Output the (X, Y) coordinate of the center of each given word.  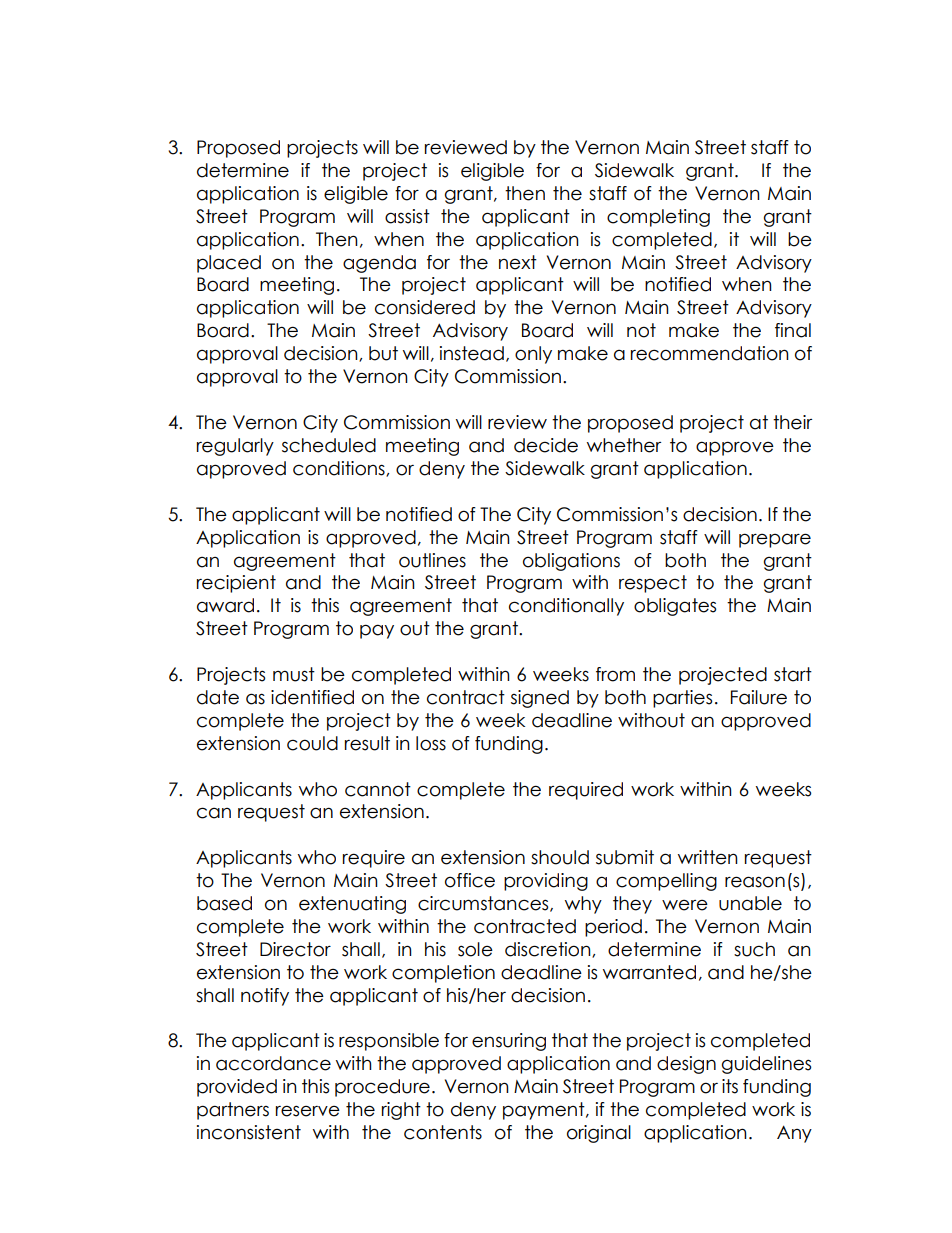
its (730, 1086)
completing (658, 218)
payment (545, 1111)
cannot (378, 789)
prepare (775, 540)
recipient (236, 584)
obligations (571, 562)
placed (229, 264)
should (560, 857)
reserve (308, 1111)
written (708, 857)
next (518, 262)
